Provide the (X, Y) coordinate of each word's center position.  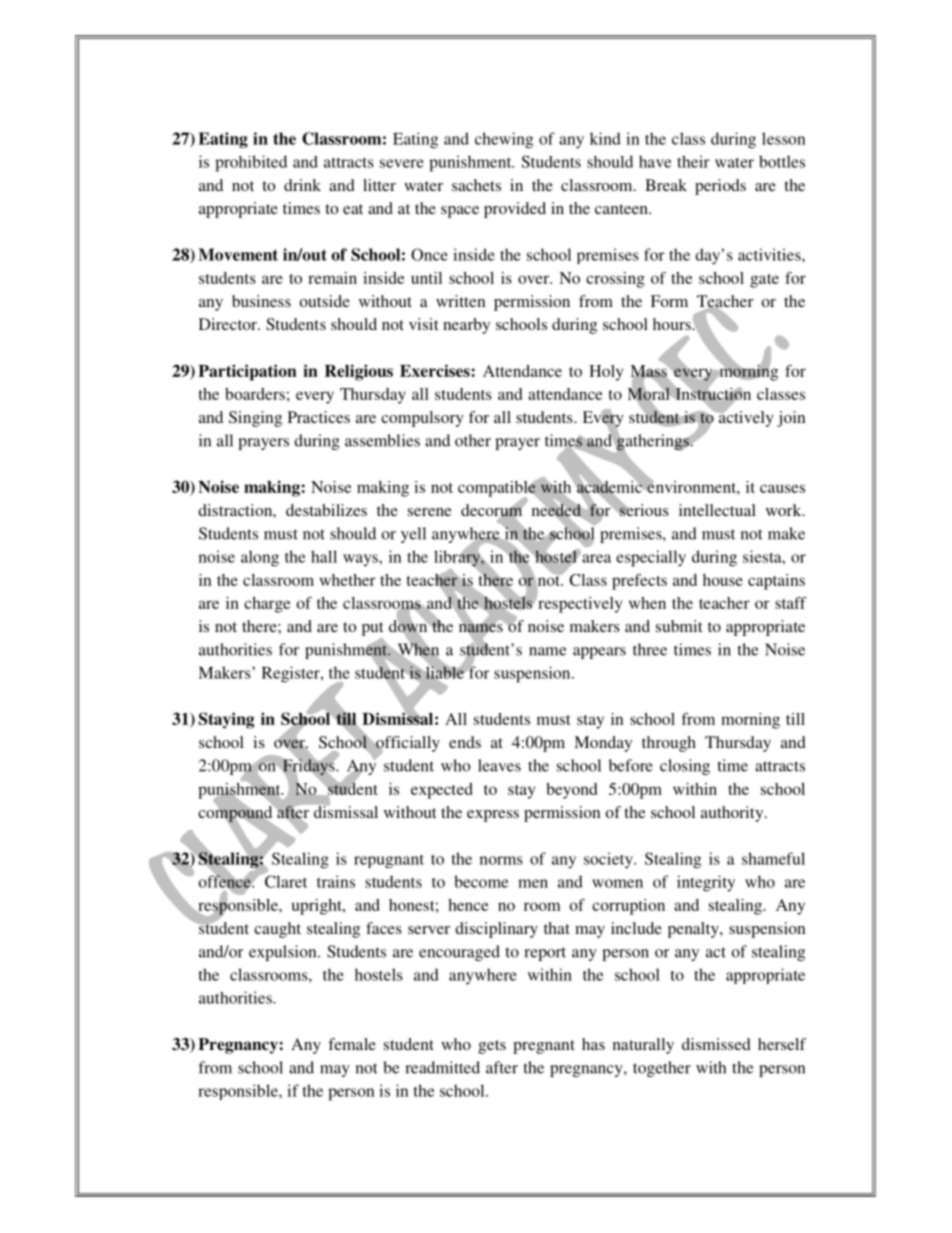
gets (492, 1047)
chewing (504, 140)
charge (267, 605)
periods (720, 187)
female (352, 1044)
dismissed (716, 1044)
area (595, 557)
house (723, 580)
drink (302, 185)
